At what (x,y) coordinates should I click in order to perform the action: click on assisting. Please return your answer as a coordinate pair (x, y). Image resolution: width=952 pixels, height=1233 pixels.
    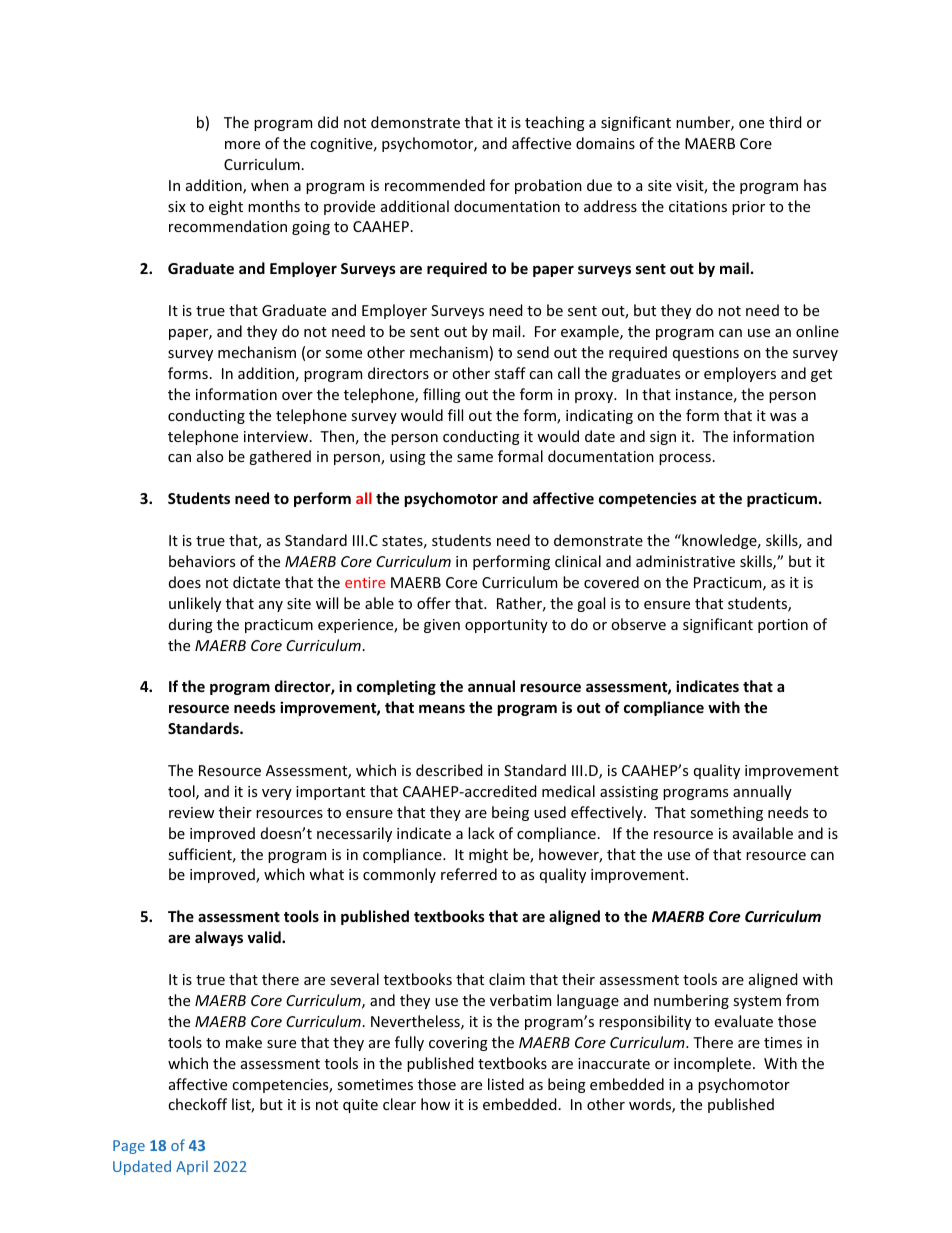
    Looking at the image, I should click on (629, 793).
